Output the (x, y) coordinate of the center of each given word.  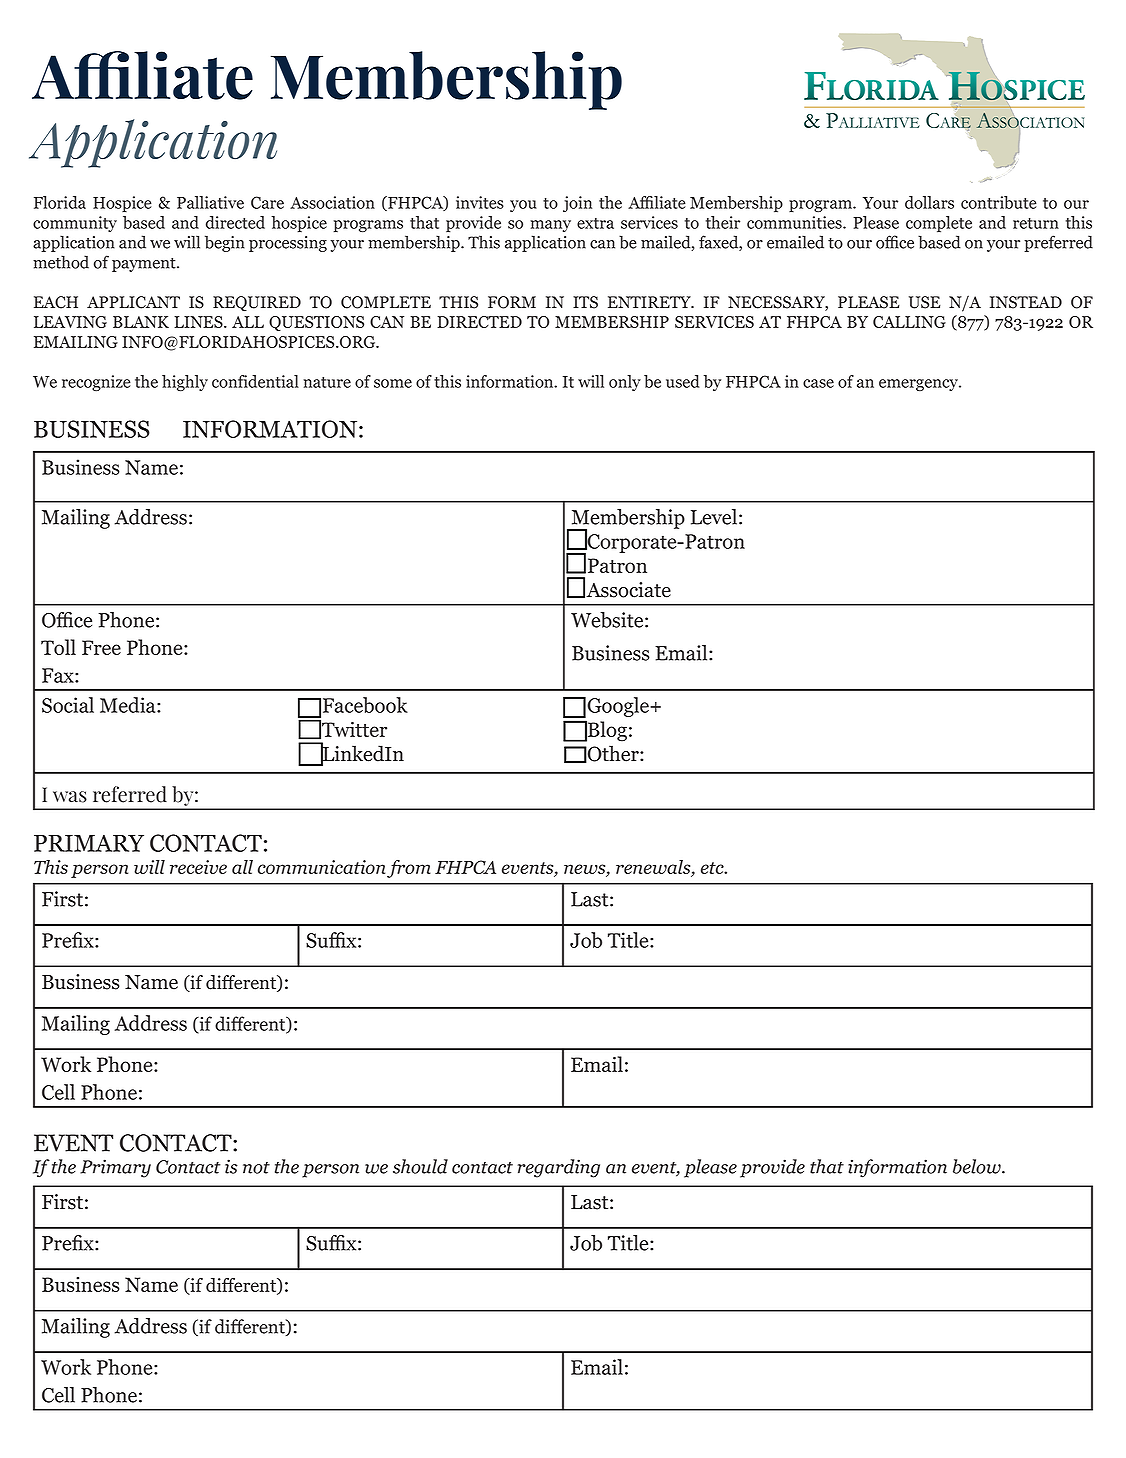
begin (225, 243)
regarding (559, 1168)
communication (321, 867)
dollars (929, 202)
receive (198, 867)
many (550, 226)
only (625, 383)
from (409, 869)
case (818, 383)
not (256, 1168)
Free (101, 647)
